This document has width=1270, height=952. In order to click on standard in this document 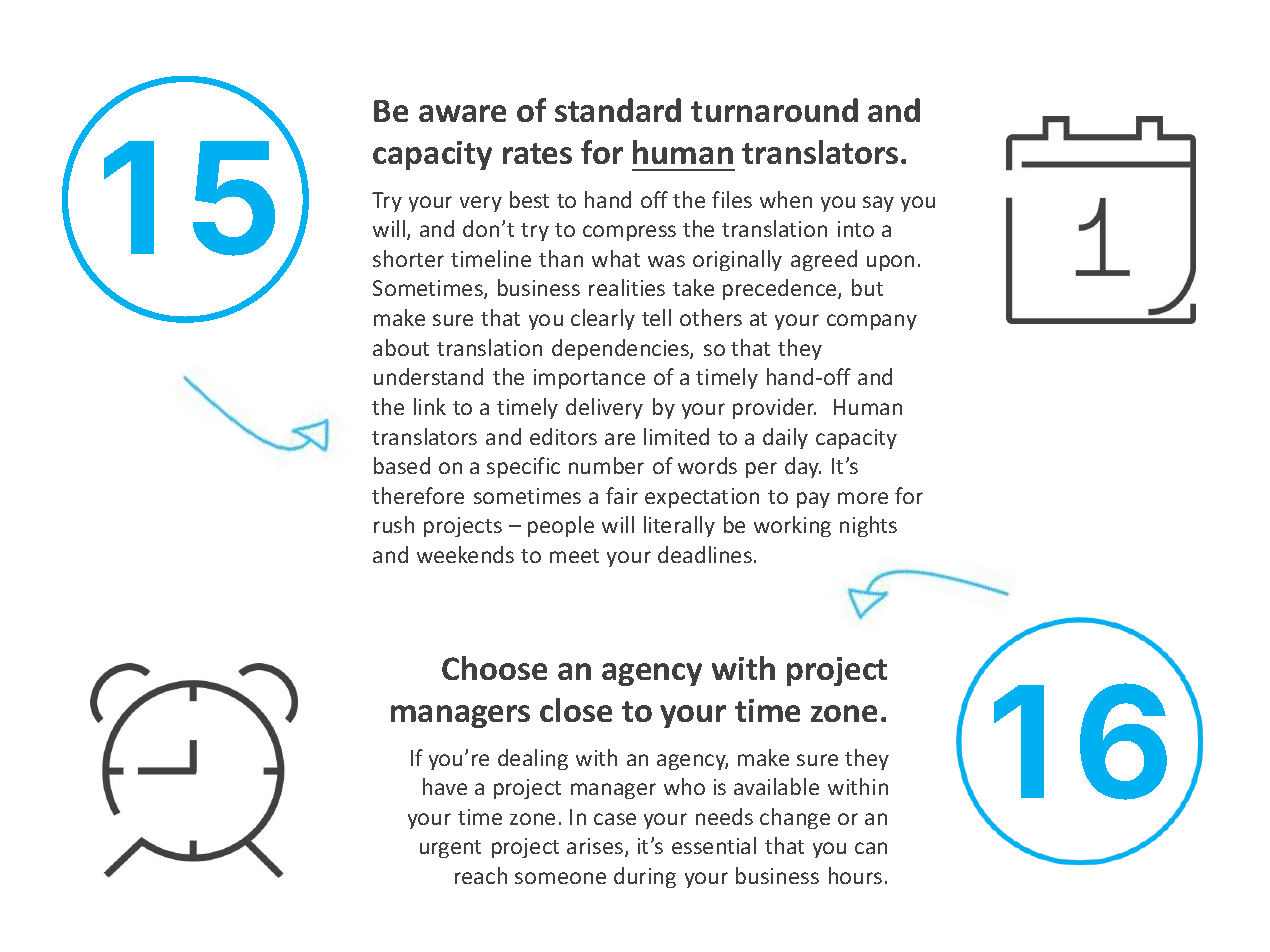, I will do `click(618, 110)`.
